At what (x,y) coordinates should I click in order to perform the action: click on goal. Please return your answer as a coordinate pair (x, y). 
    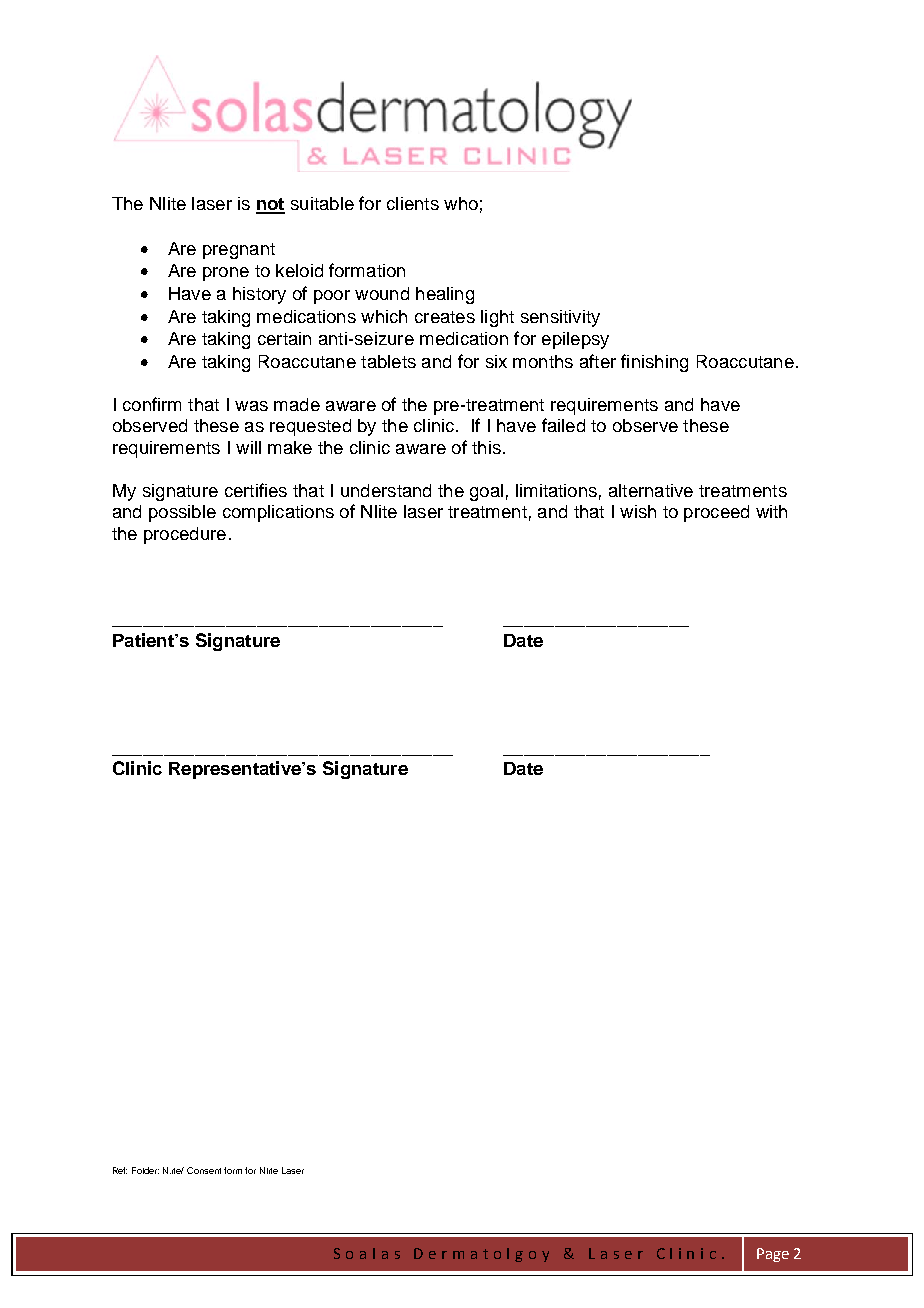
    Looking at the image, I should click on (486, 492).
